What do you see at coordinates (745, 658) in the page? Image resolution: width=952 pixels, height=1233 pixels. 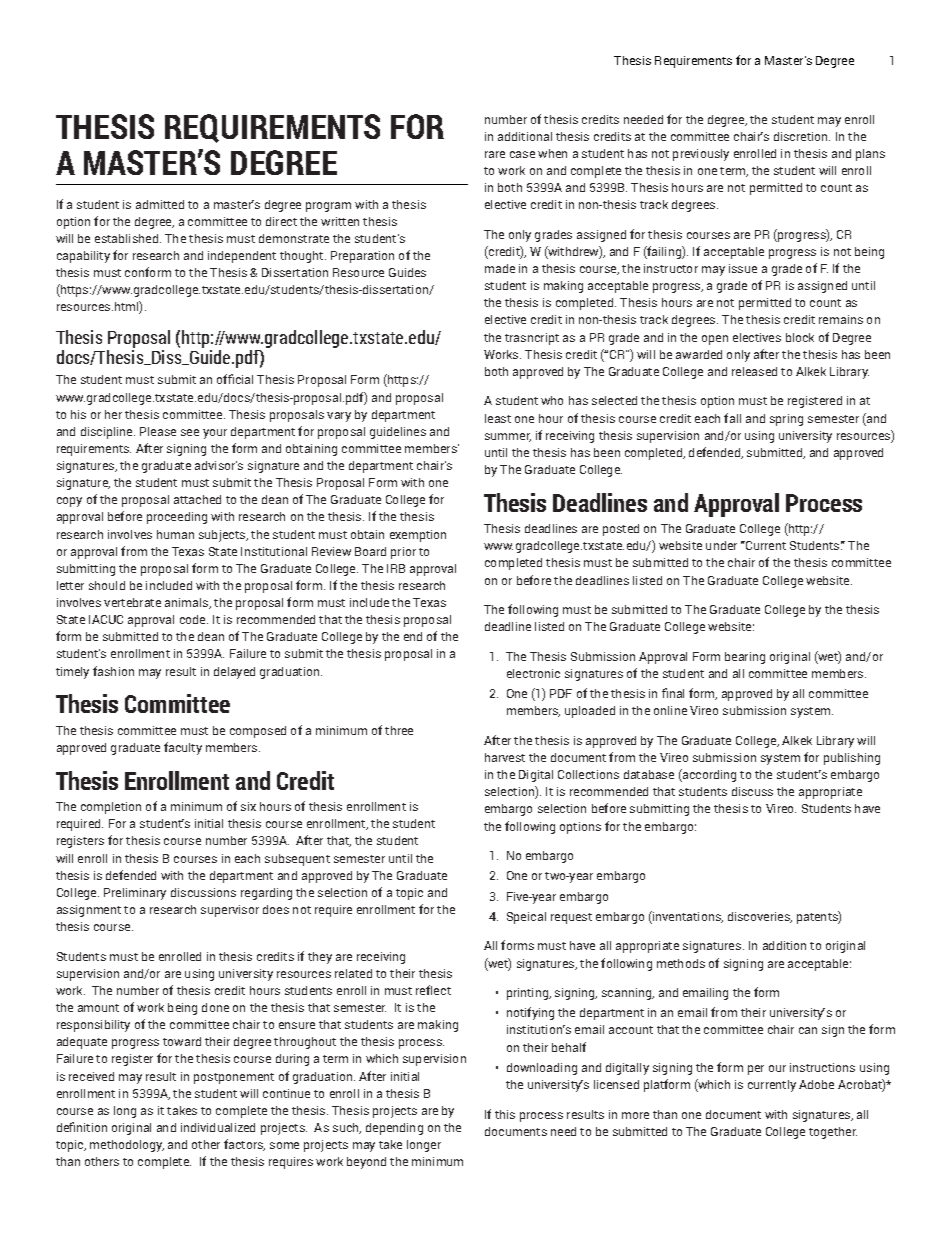 I see `bearing` at bounding box center [745, 658].
